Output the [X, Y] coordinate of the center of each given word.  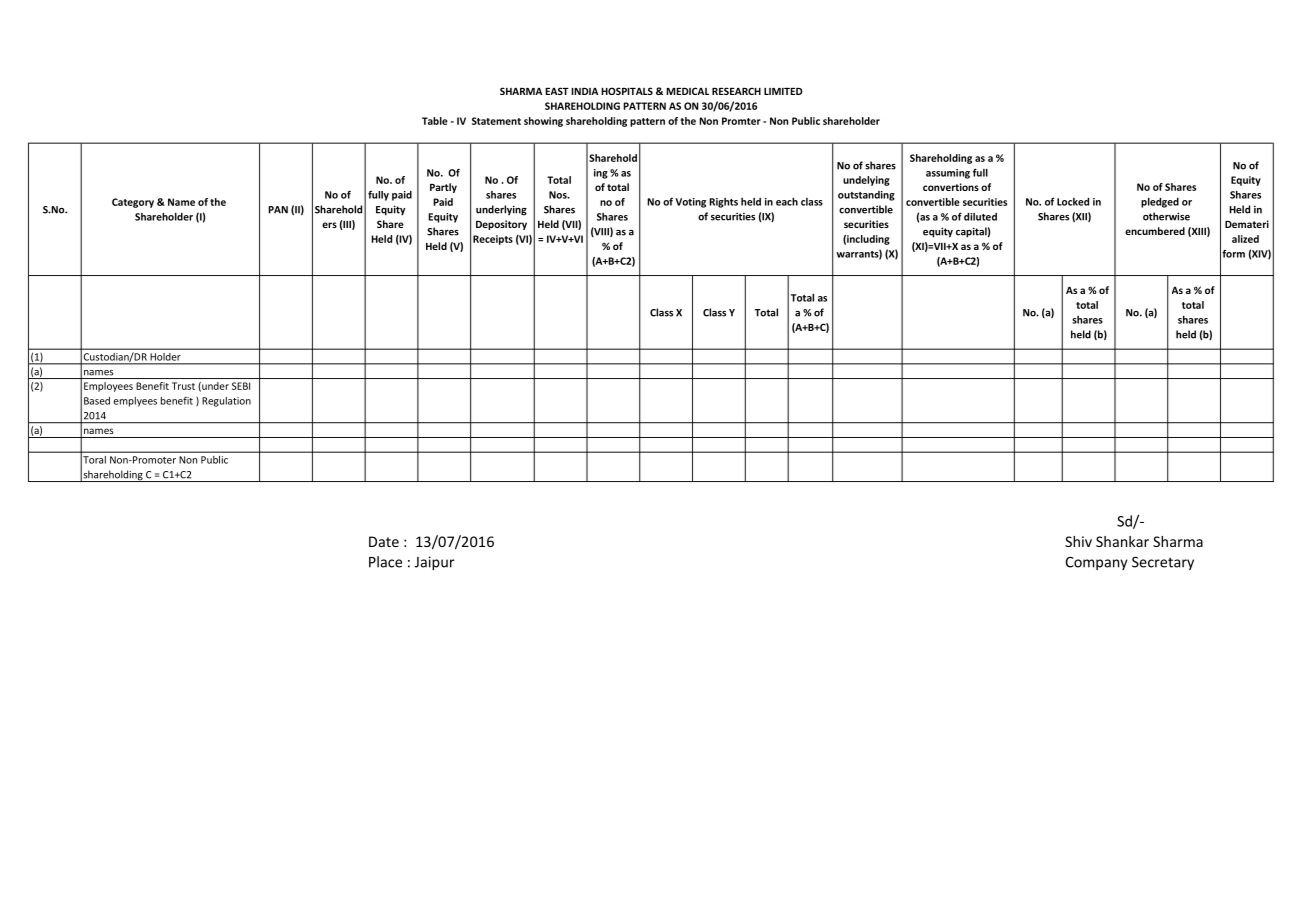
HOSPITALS [627, 91]
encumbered [1155, 231]
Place [385, 562]
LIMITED [783, 91]
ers [329, 225]
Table [435, 121]
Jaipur [434, 563]
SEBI [241, 386]
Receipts [493, 240]
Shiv [1078, 541]
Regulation [226, 402]
